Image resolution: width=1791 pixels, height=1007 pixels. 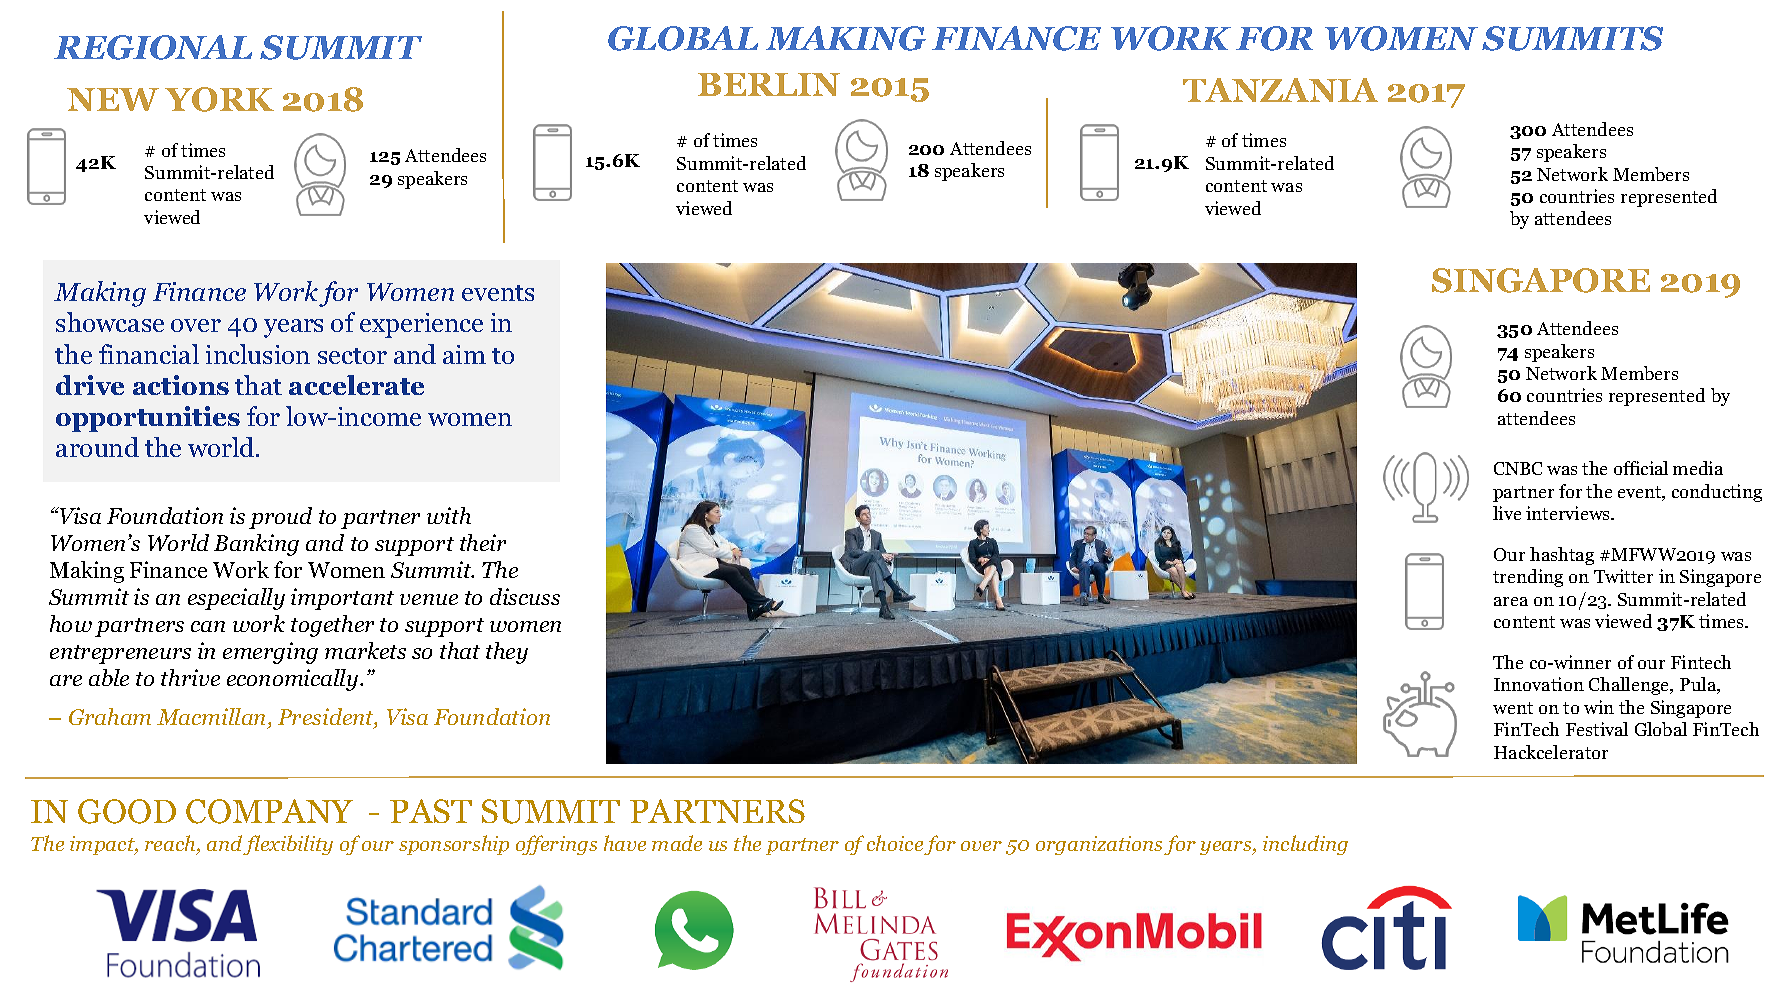 What do you see at coordinates (507, 653) in the screenshot?
I see `they` at bounding box center [507, 653].
